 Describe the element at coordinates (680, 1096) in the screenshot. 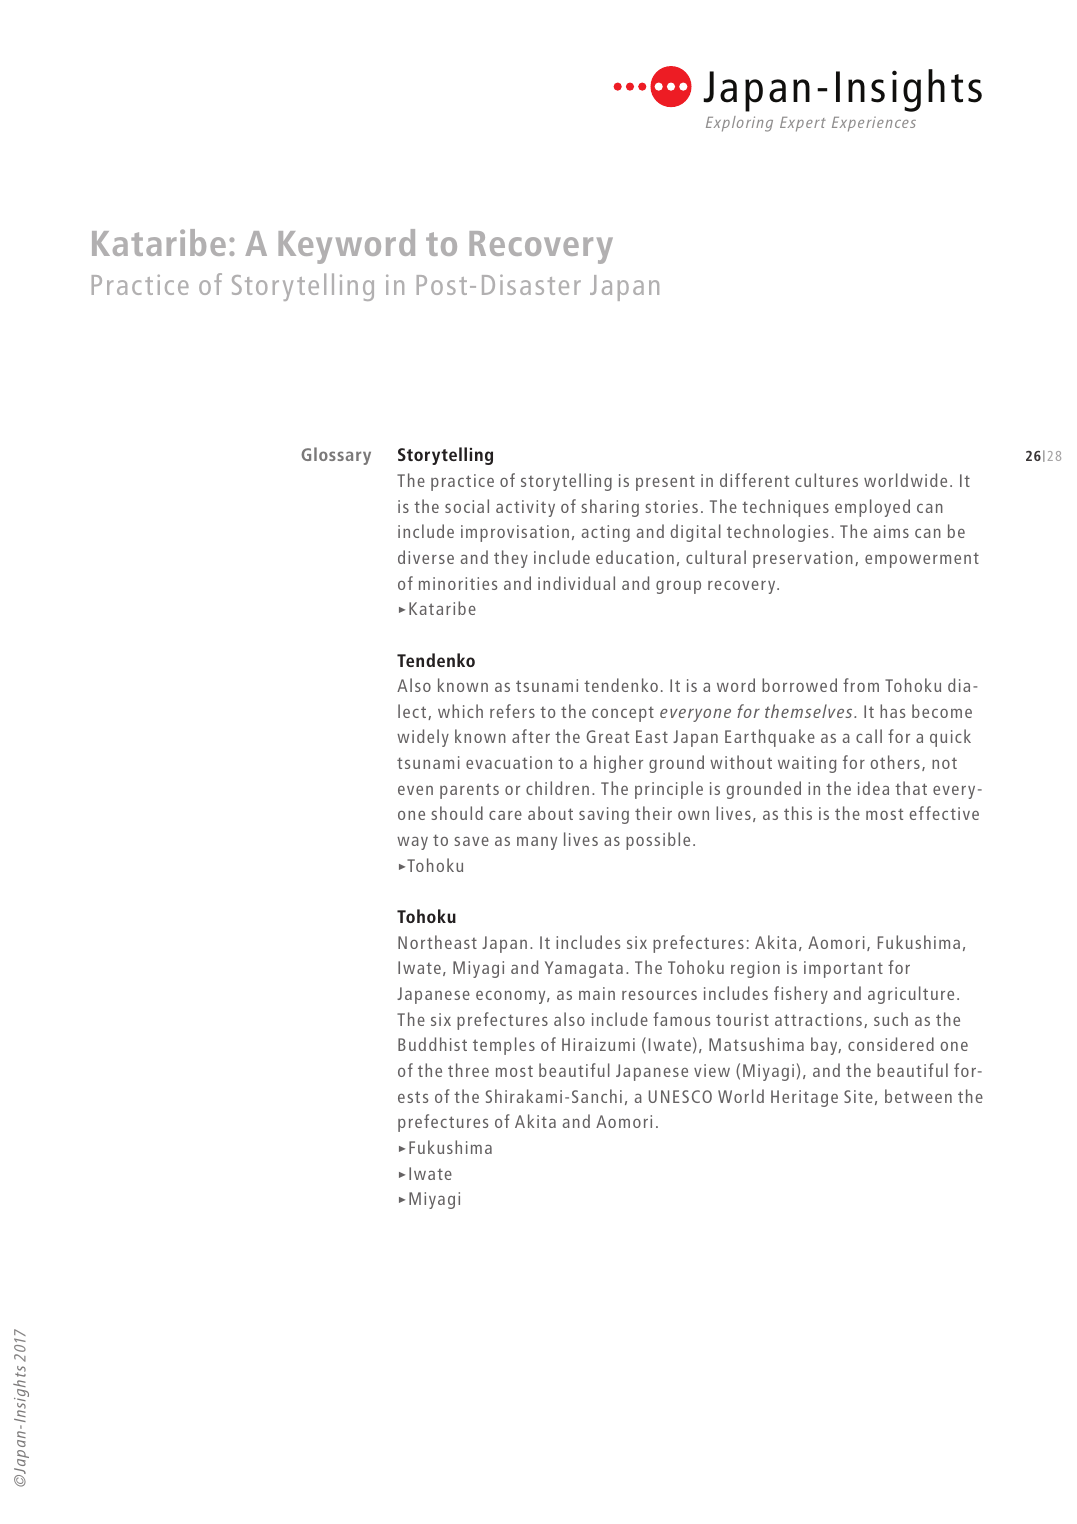

I see `UNESCO` at that location.
